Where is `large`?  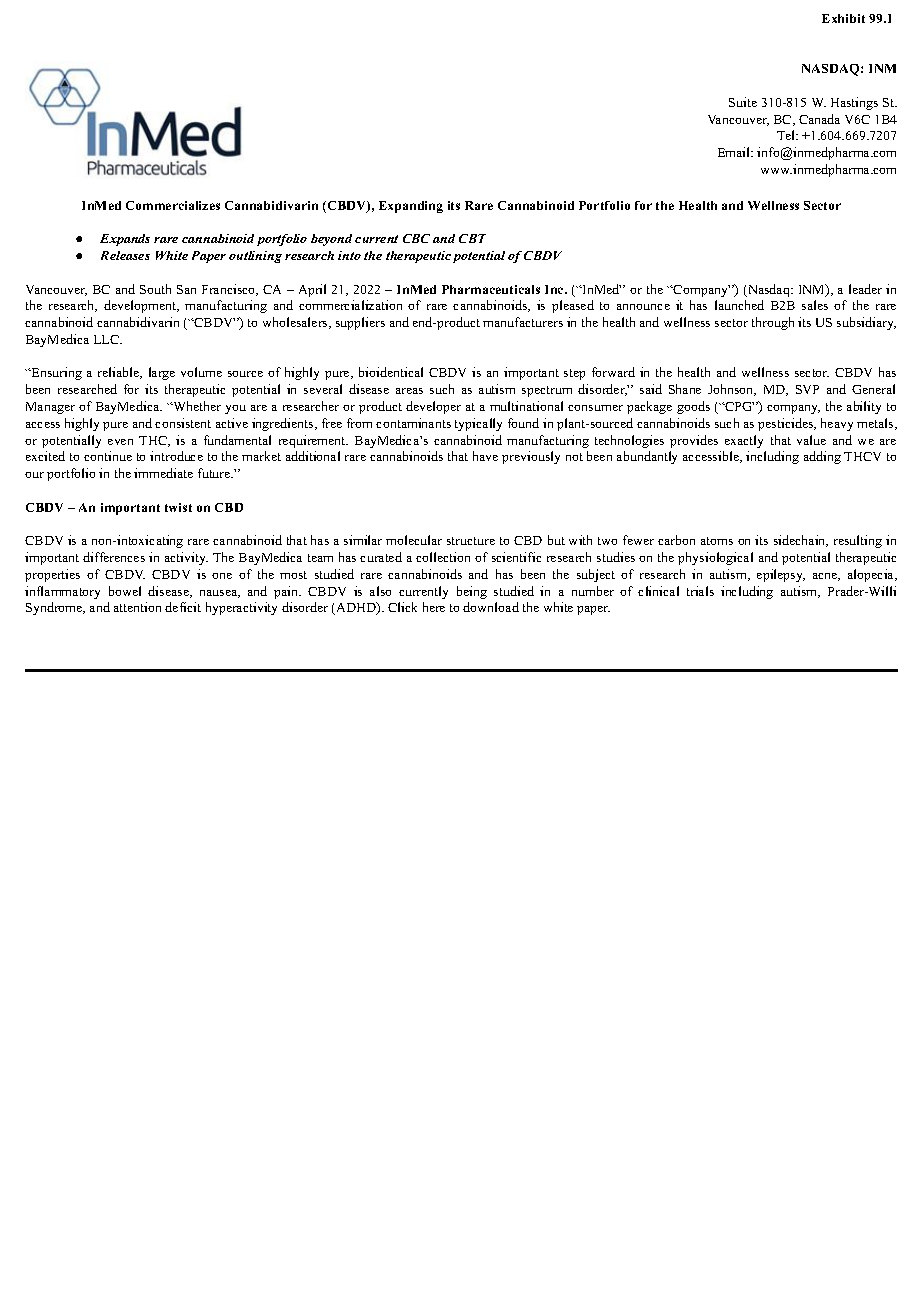 large is located at coordinates (162, 373).
